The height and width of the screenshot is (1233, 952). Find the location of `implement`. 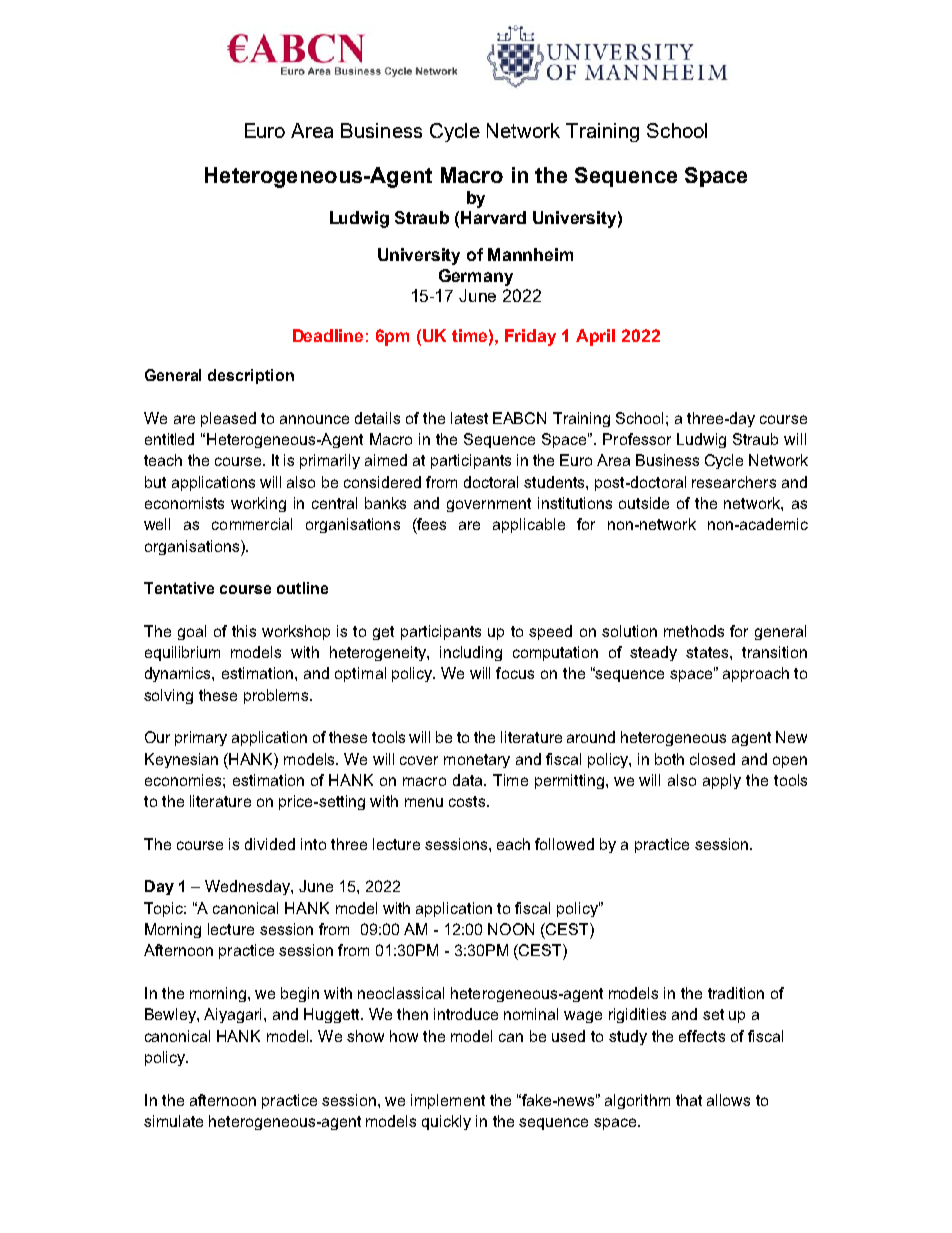

implement is located at coordinates (448, 1101).
